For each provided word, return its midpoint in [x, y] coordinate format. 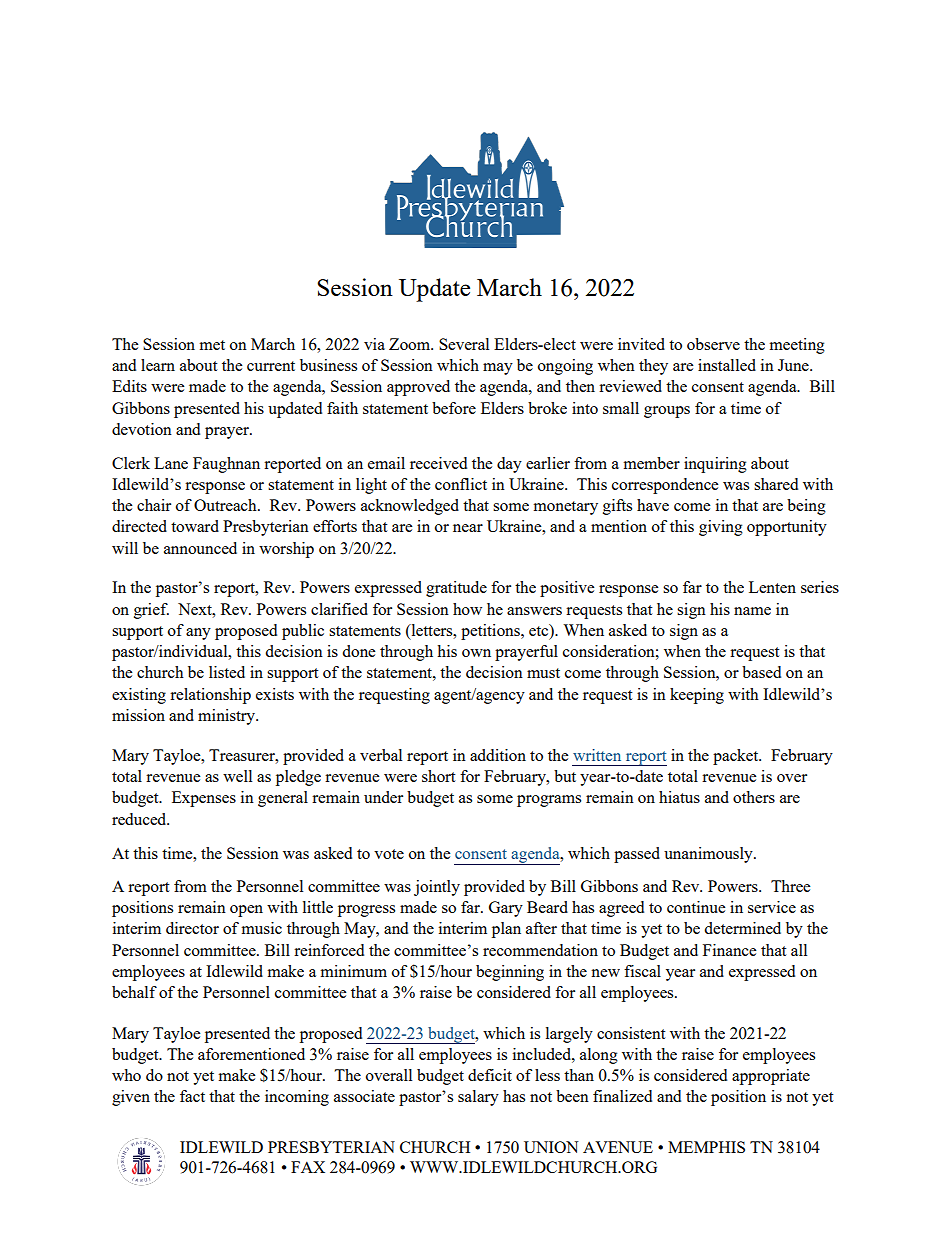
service [772, 907]
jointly [437, 888]
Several [464, 344]
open [246, 911]
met [212, 345]
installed [727, 365]
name [752, 611]
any [198, 634]
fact [192, 1096]
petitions [491, 632]
